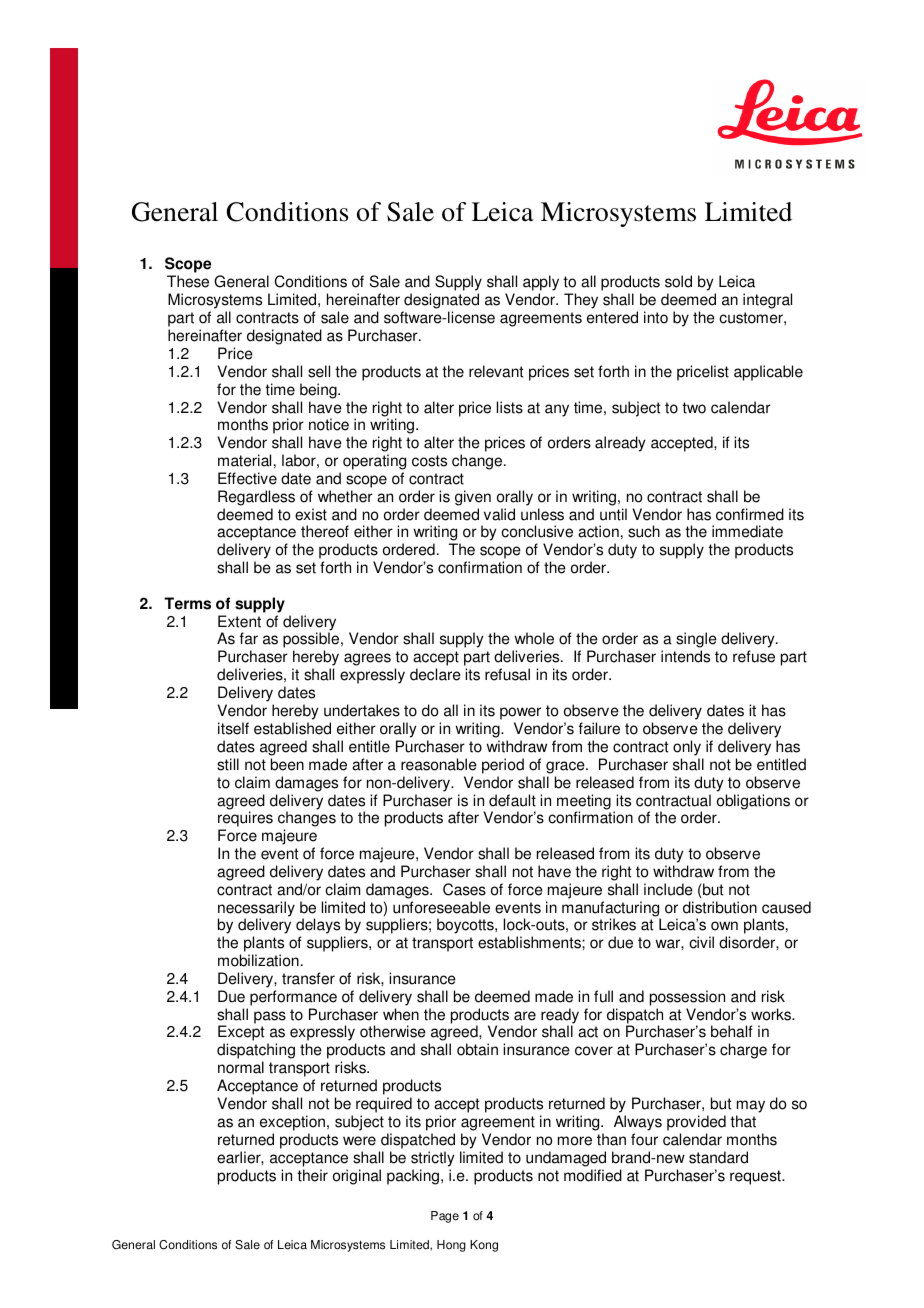  I want to click on their, so click(312, 1175).
